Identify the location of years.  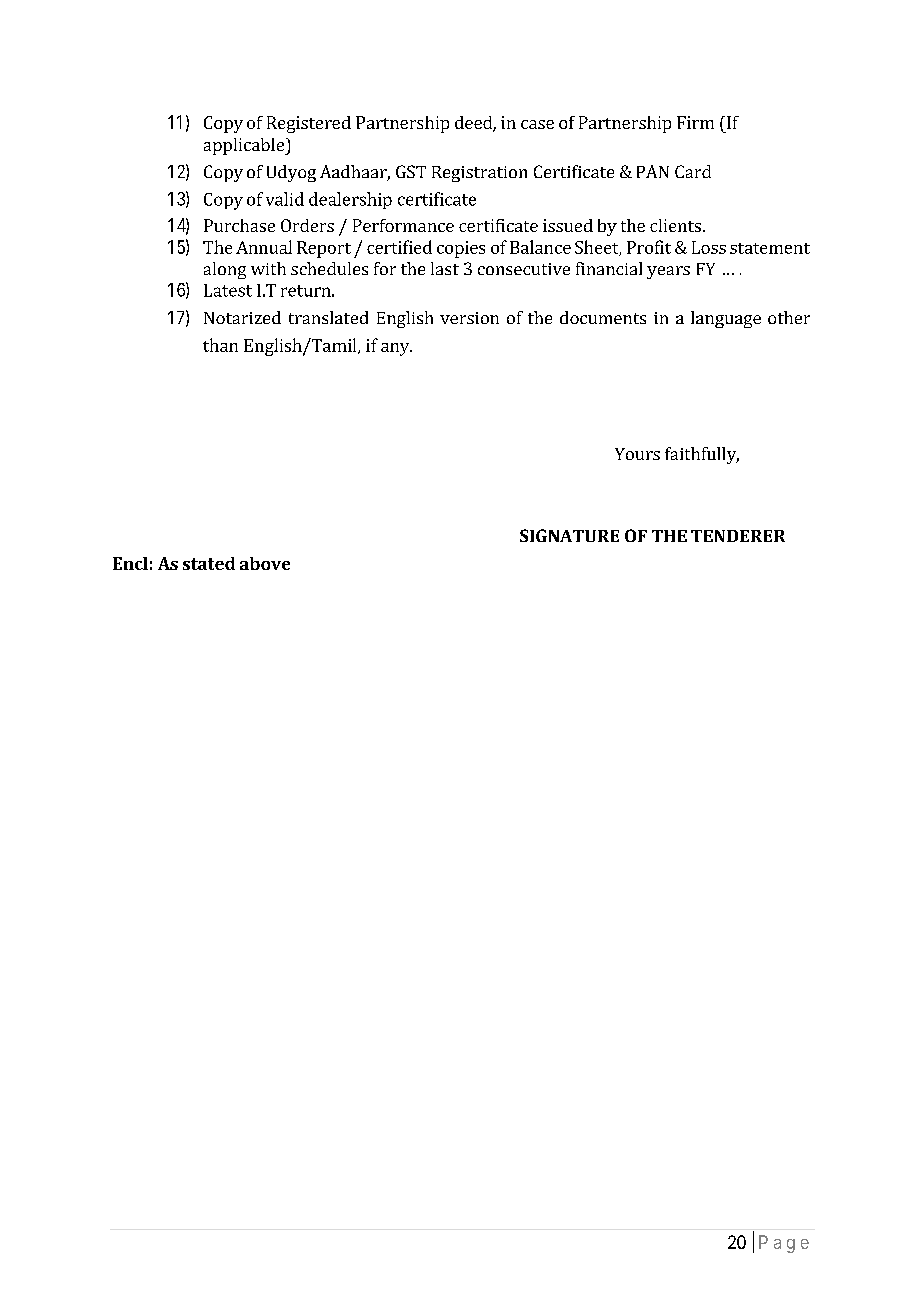
(668, 272).
